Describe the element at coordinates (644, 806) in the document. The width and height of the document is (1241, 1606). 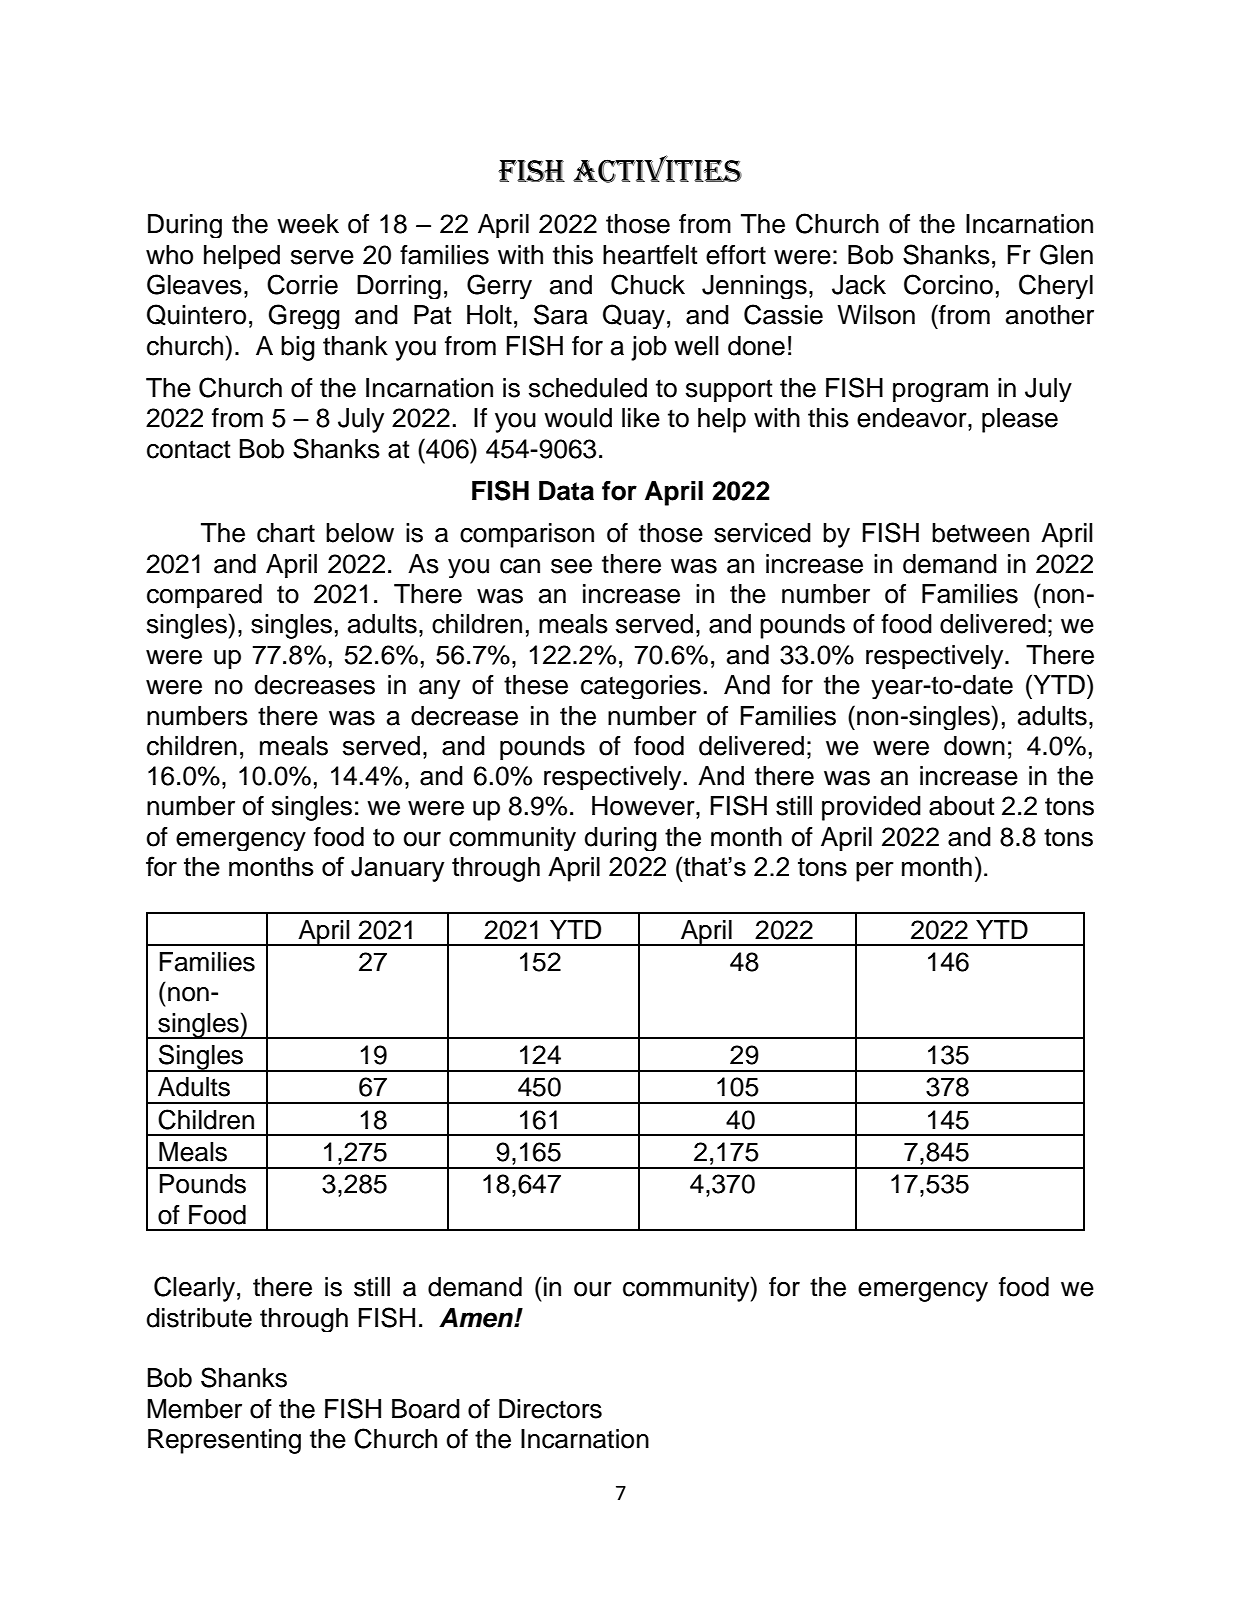
I see `However` at that location.
